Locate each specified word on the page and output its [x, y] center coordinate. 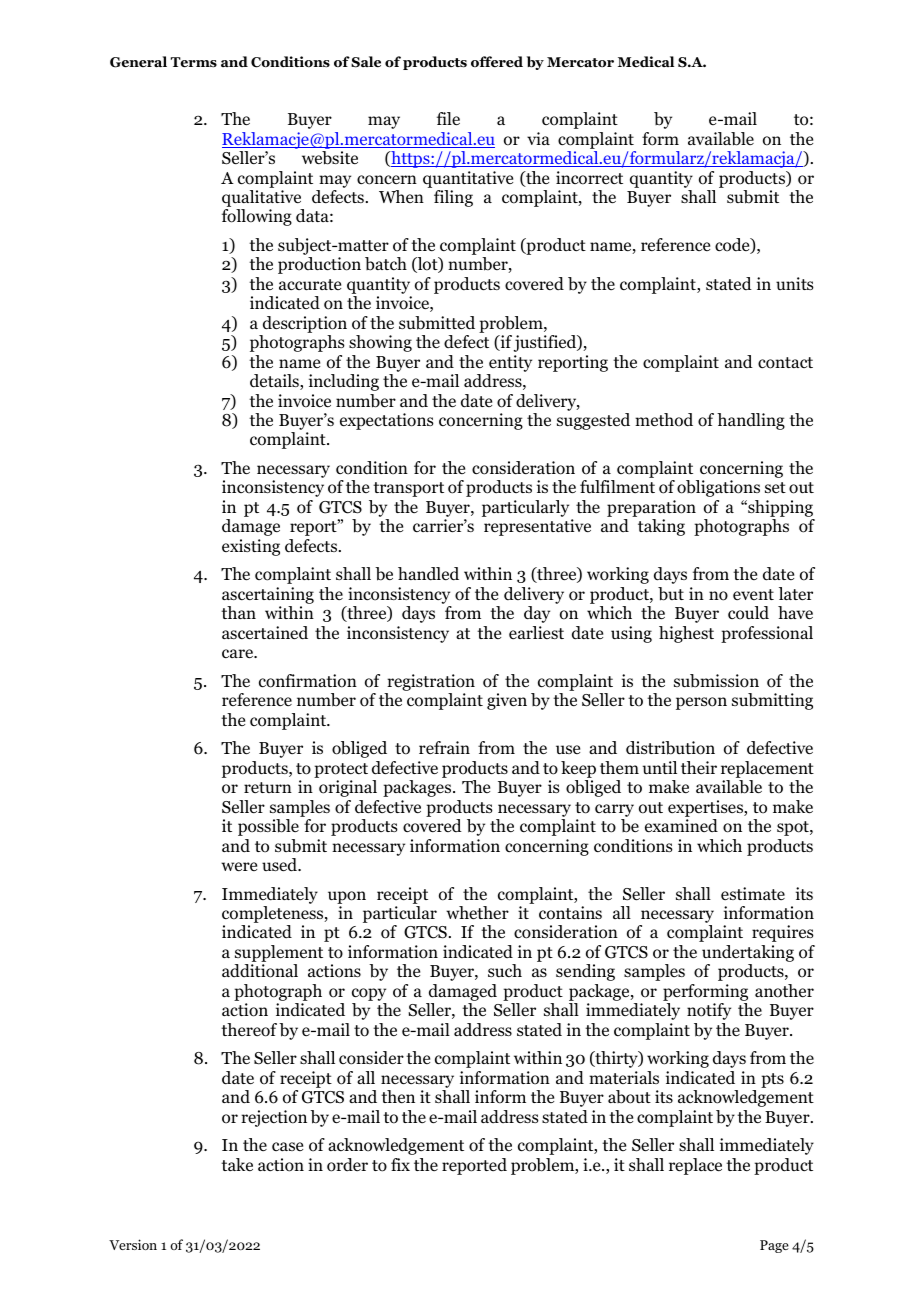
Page [774, 1246]
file [448, 119]
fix [400, 1164]
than [238, 612]
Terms [194, 62]
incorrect [589, 178]
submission [716, 681]
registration [430, 684]
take [237, 1164]
